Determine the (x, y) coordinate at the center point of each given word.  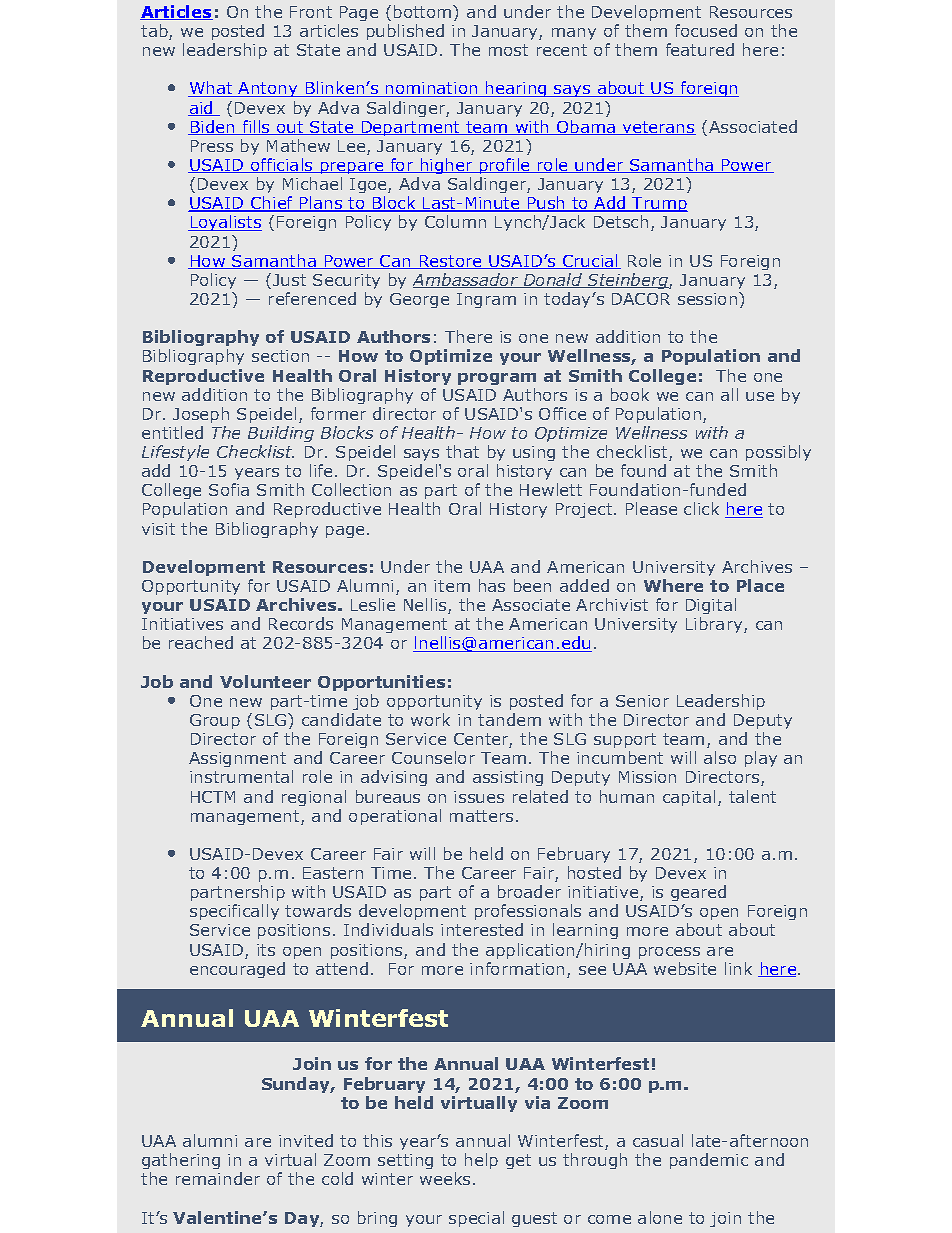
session (707, 299)
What (211, 89)
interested (482, 929)
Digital (711, 606)
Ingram (486, 300)
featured (700, 49)
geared (698, 893)
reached (201, 642)
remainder (218, 1178)
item (452, 586)
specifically (234, 912)
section (280, 356)
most (508, 50)
